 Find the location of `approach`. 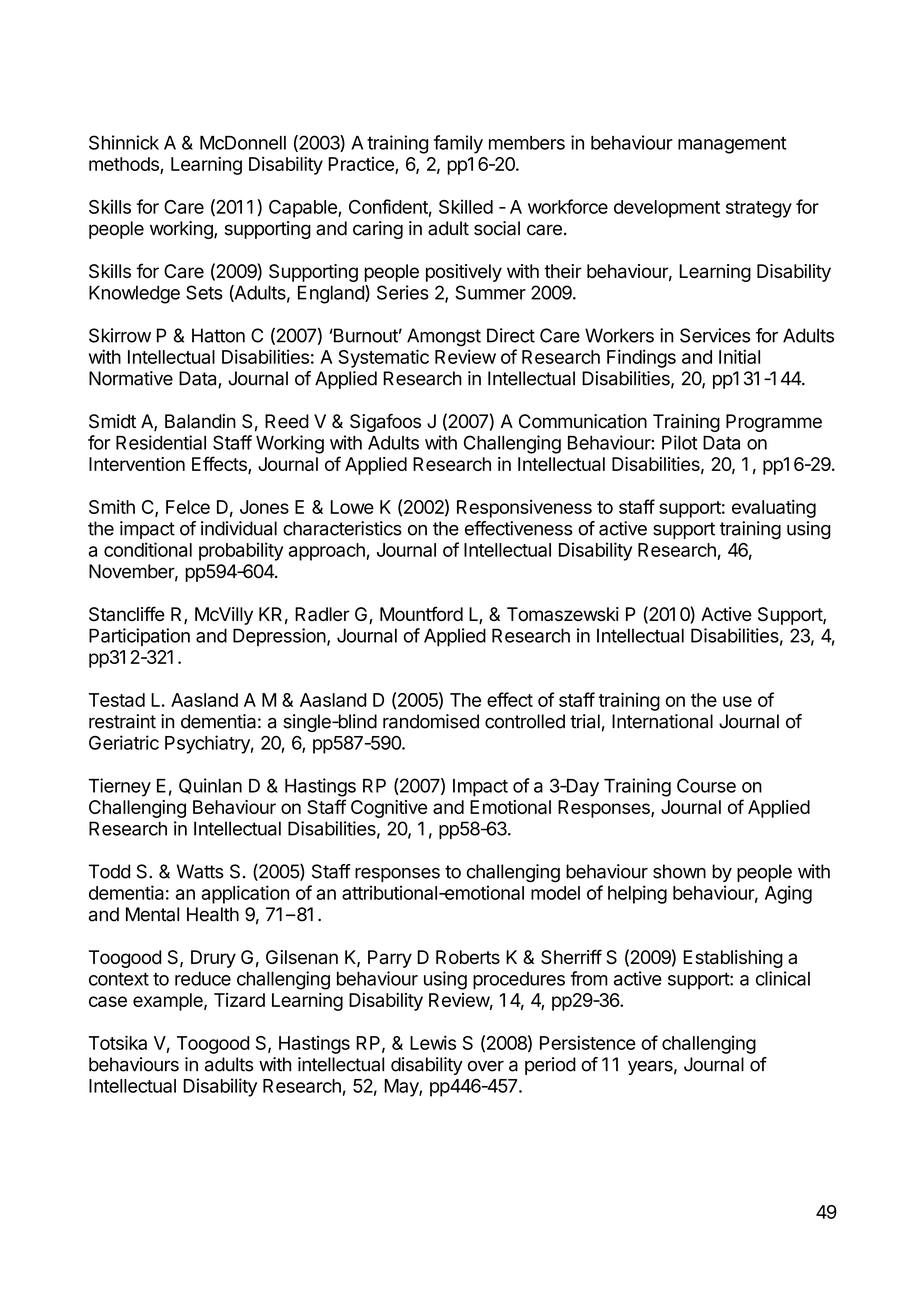

approach is located at coordinates (328, 552).
